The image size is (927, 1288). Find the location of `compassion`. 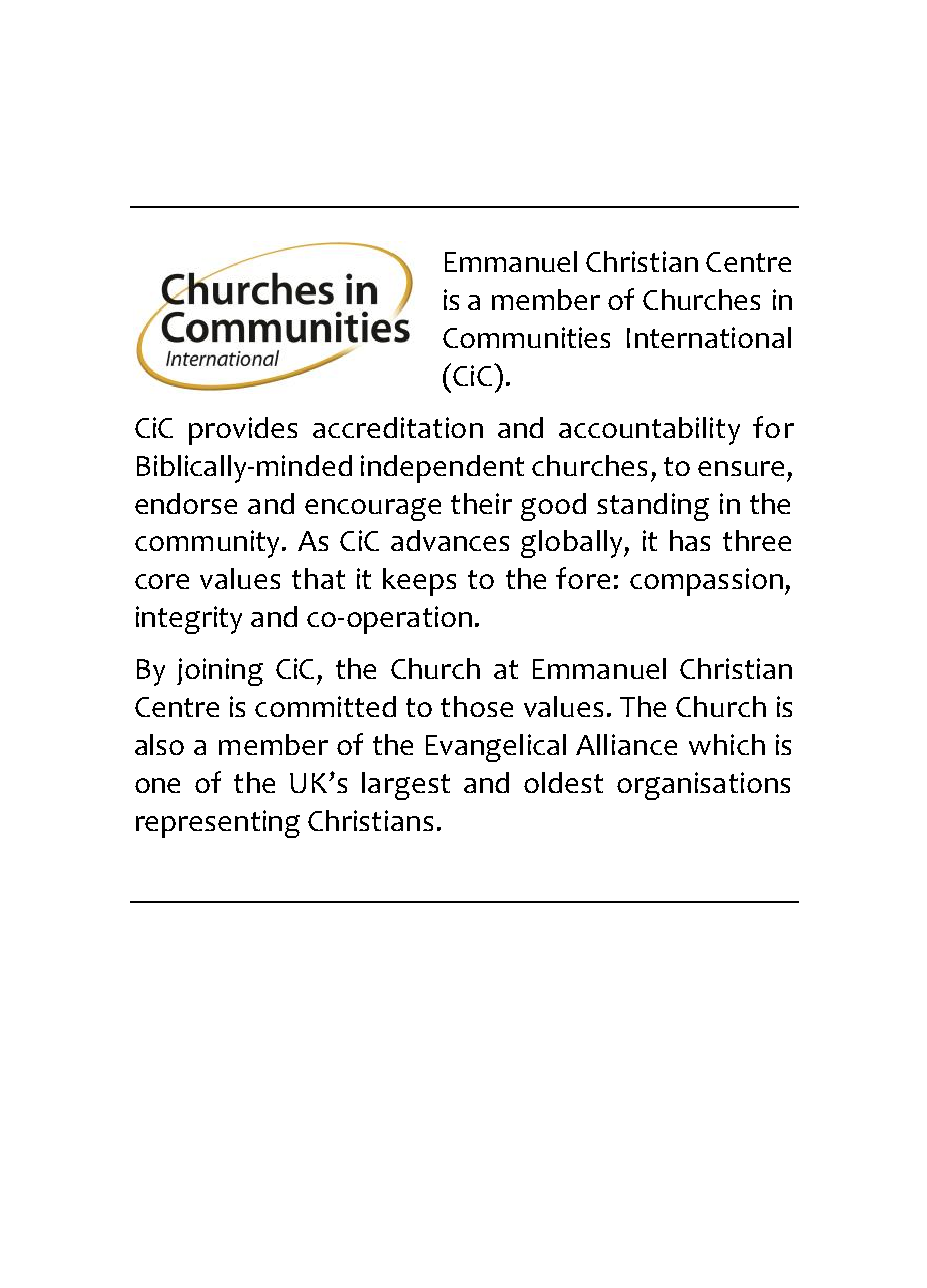

compassion is located at coordinates (706, 582).
